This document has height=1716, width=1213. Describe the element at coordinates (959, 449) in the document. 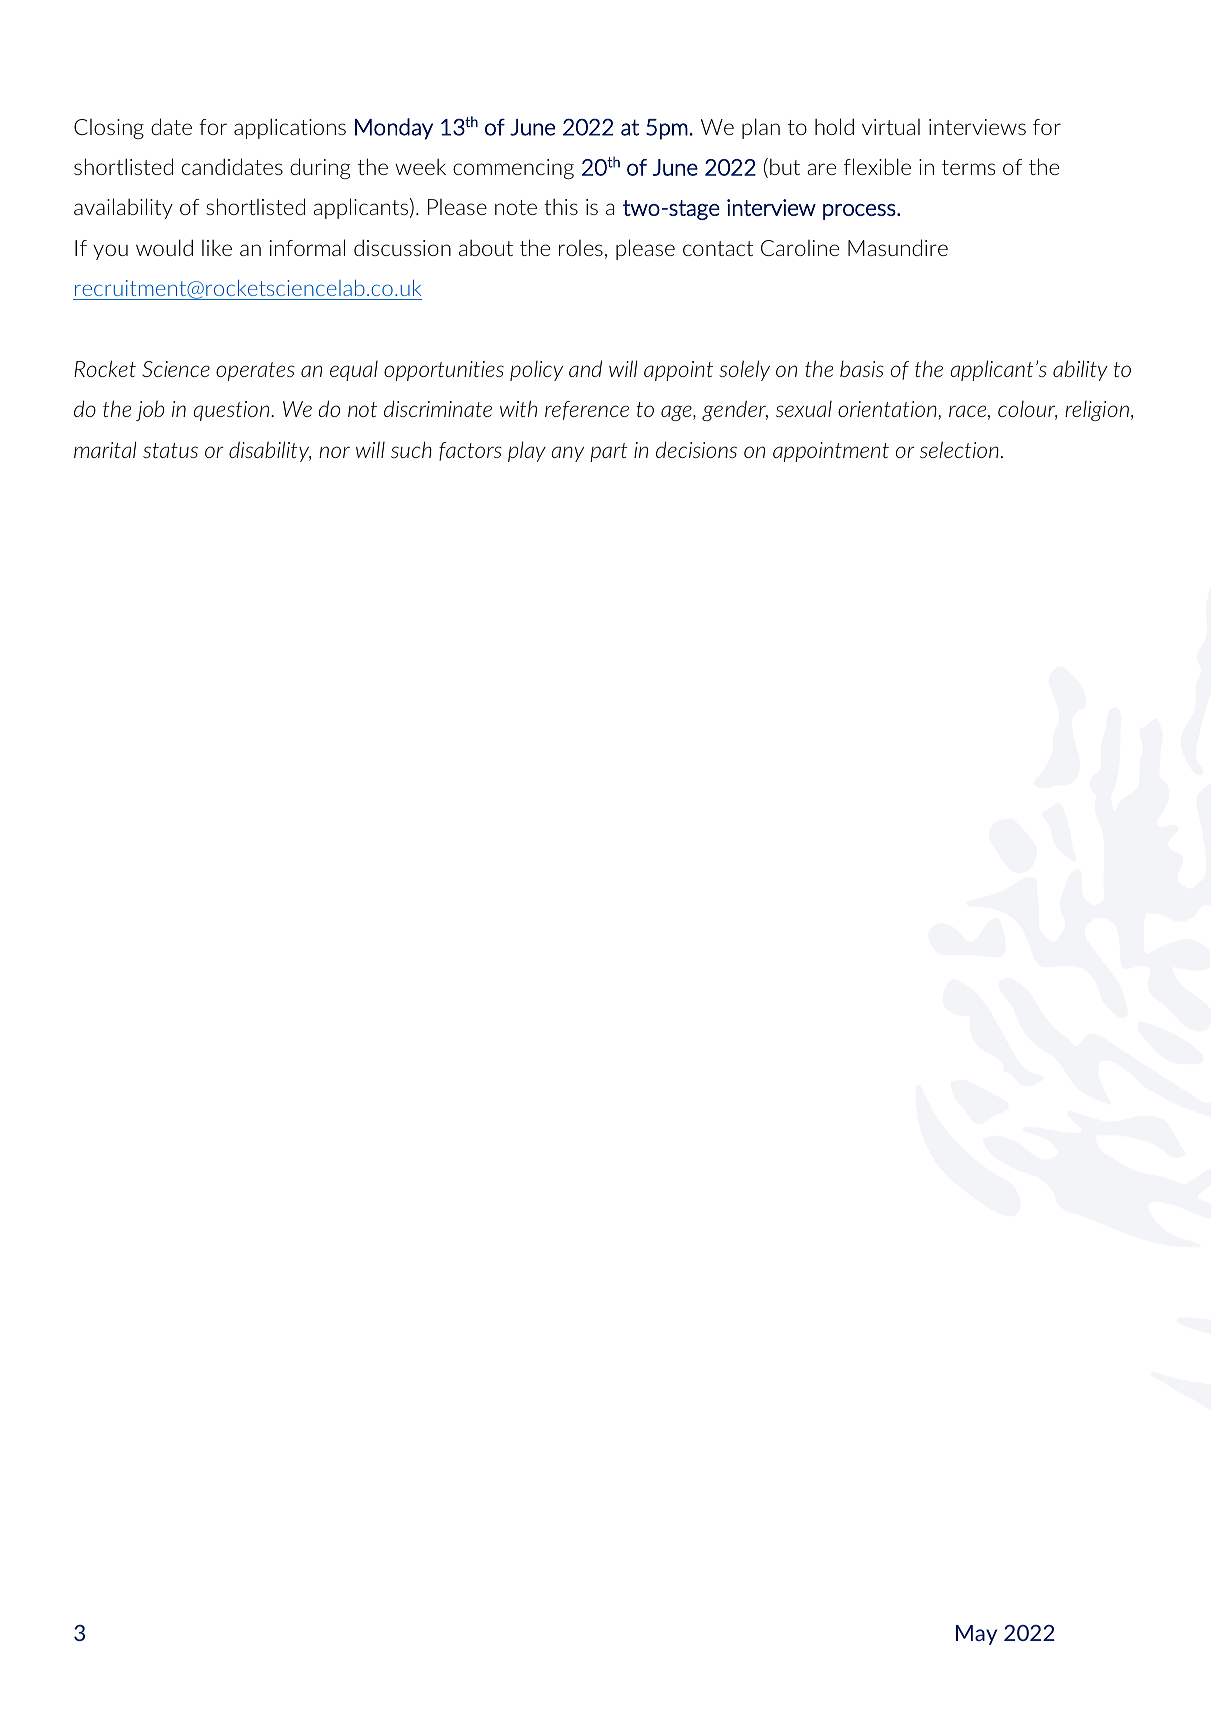

I see `selection` at that location.
